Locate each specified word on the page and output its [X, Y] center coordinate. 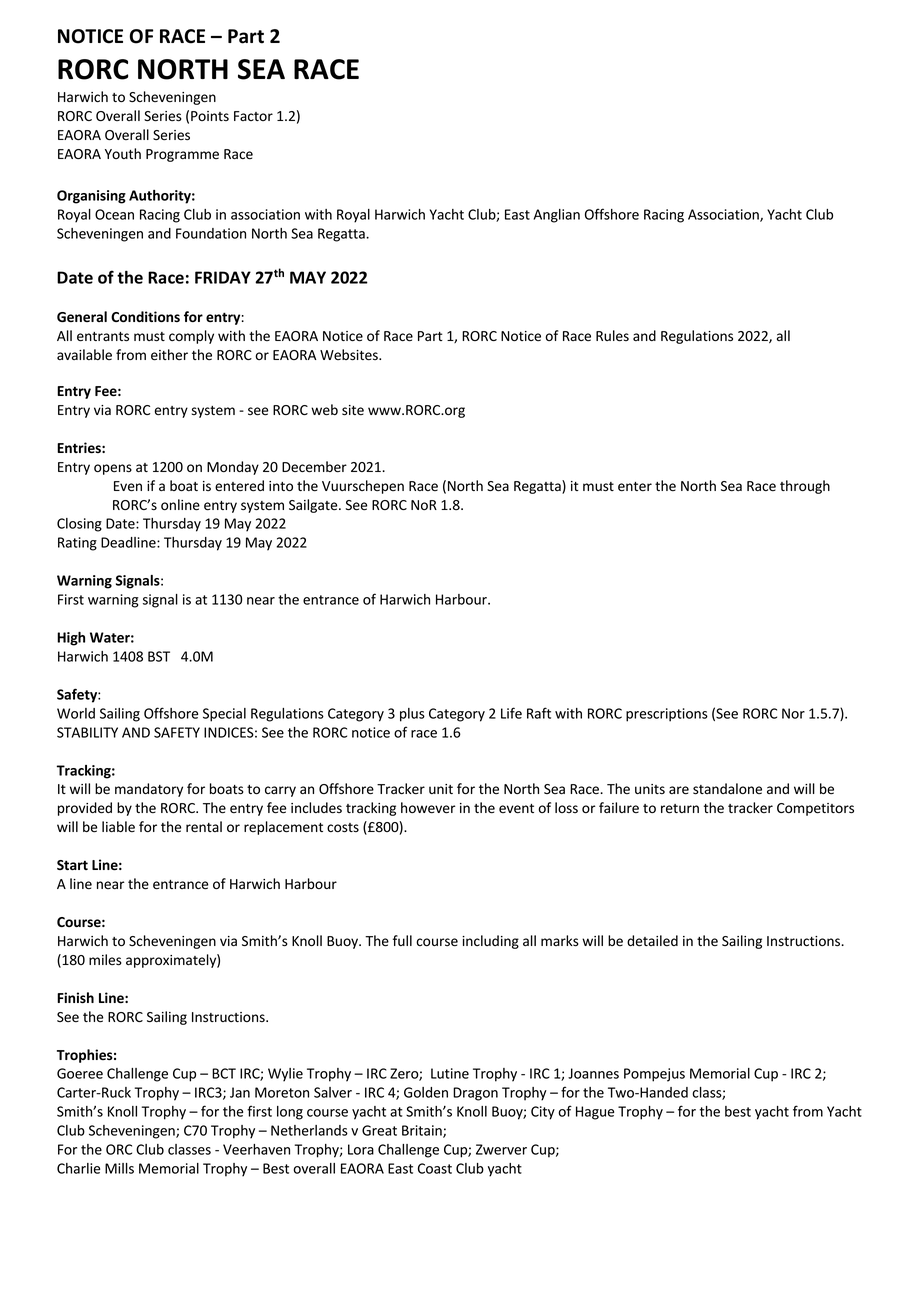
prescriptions [667, 715]
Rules [612, 336]
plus [412, 715]
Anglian [556, 216]
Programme [182, 155]
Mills [119, 1168]
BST [159, 656]
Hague [595, 1113]
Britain [423, 1131]
